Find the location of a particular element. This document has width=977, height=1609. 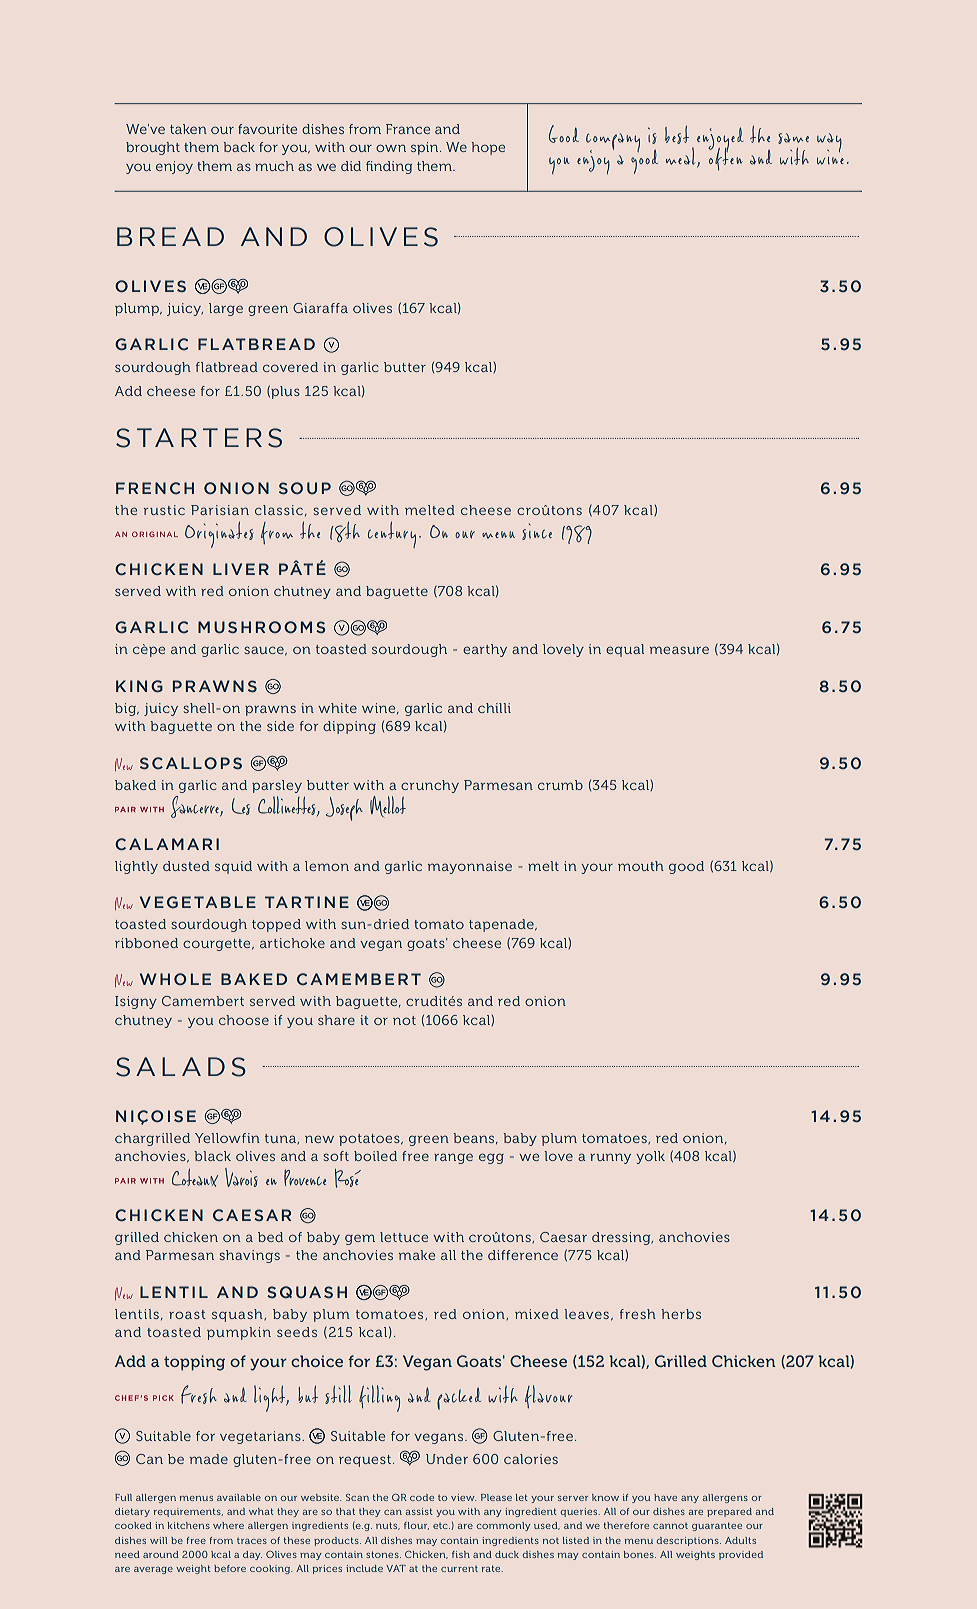

Originates is located at coordinates (219, 535).
